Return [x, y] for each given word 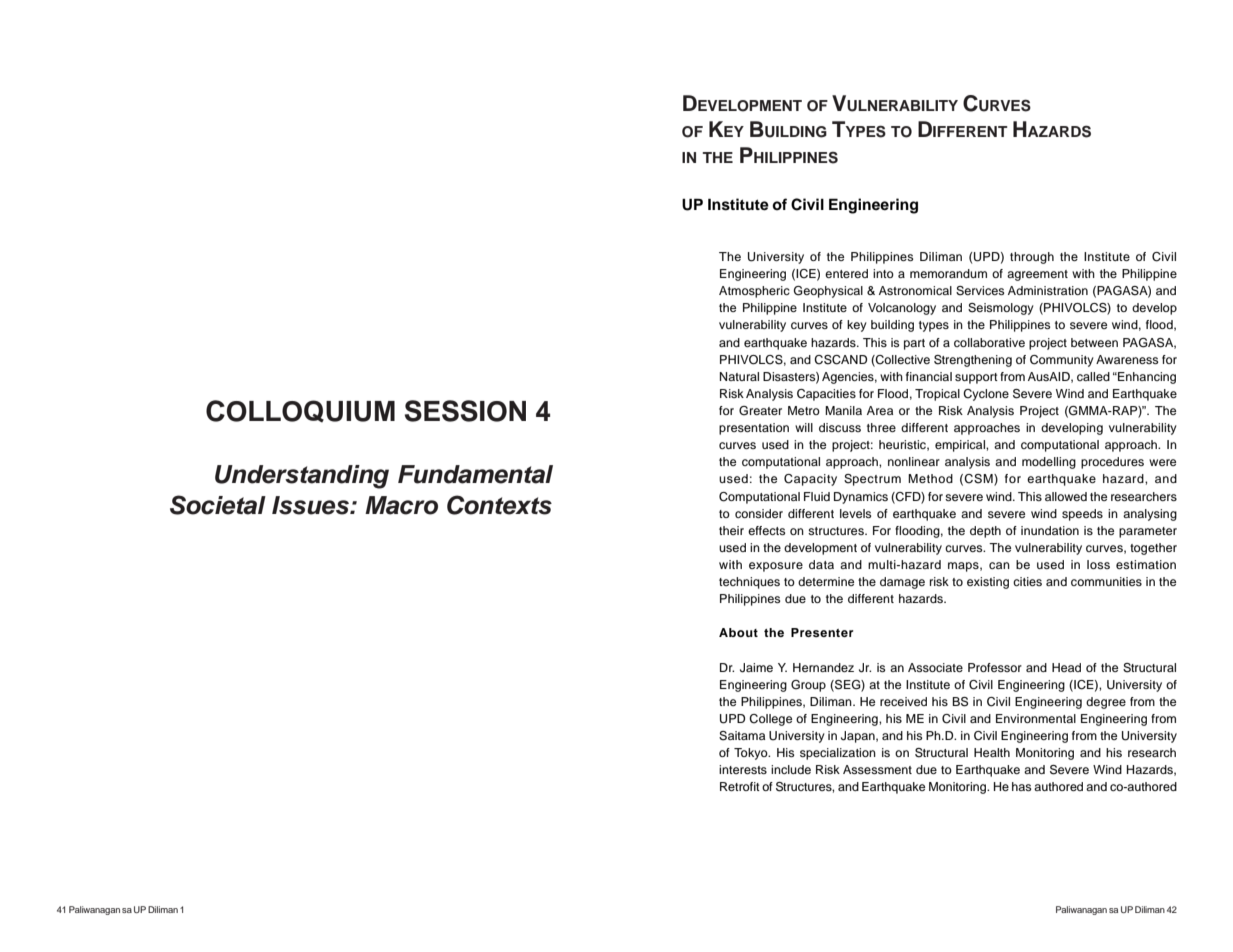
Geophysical [828, 292]
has [1021, 786]
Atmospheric [754, 292]
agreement [1037, 275]
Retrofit [740, 786]
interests [743, 769]
